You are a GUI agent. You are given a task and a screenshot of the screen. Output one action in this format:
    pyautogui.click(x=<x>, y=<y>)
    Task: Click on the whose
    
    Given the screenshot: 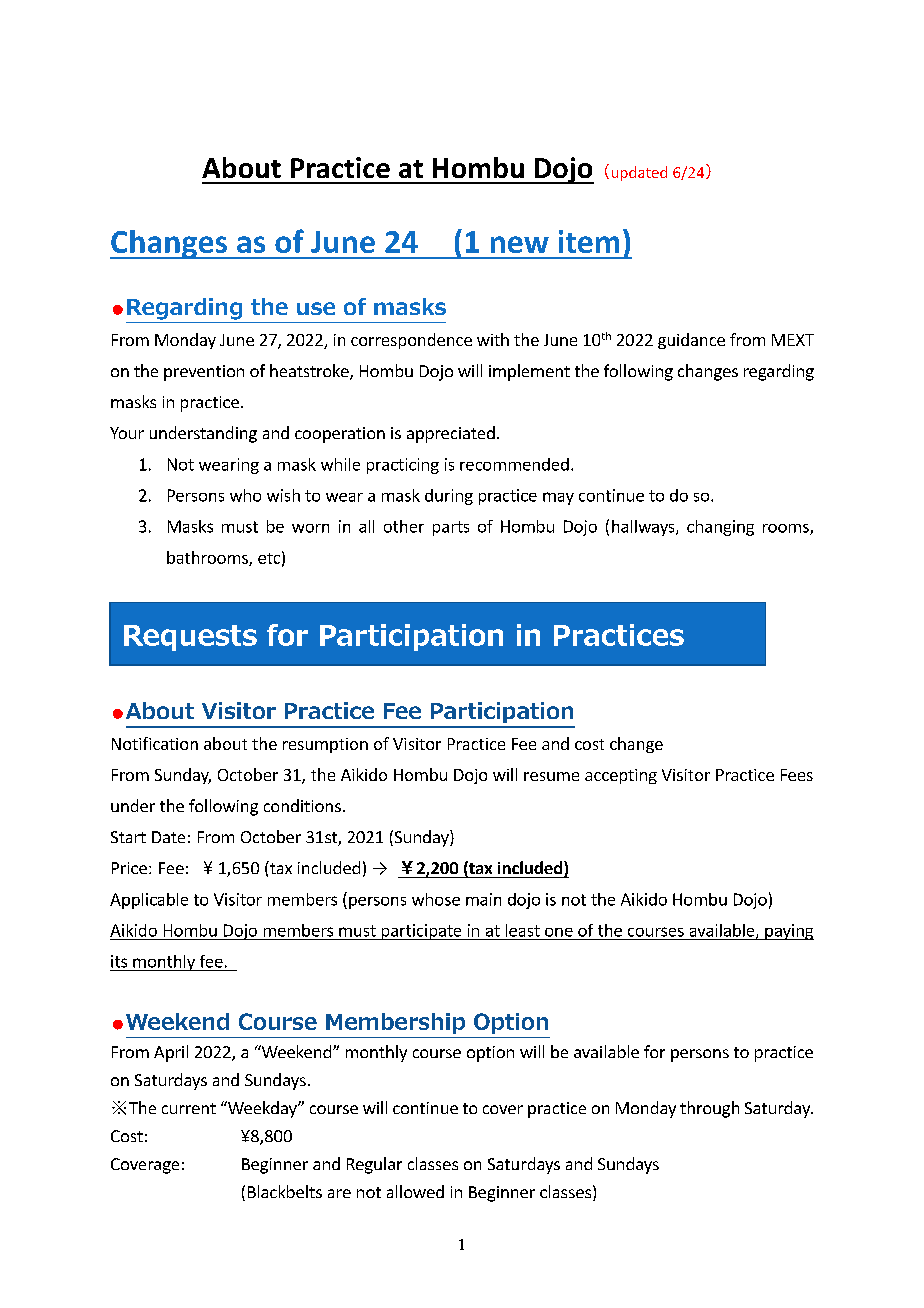 What is the action you would take?
    pyautogui.click(x=436, y=899)
